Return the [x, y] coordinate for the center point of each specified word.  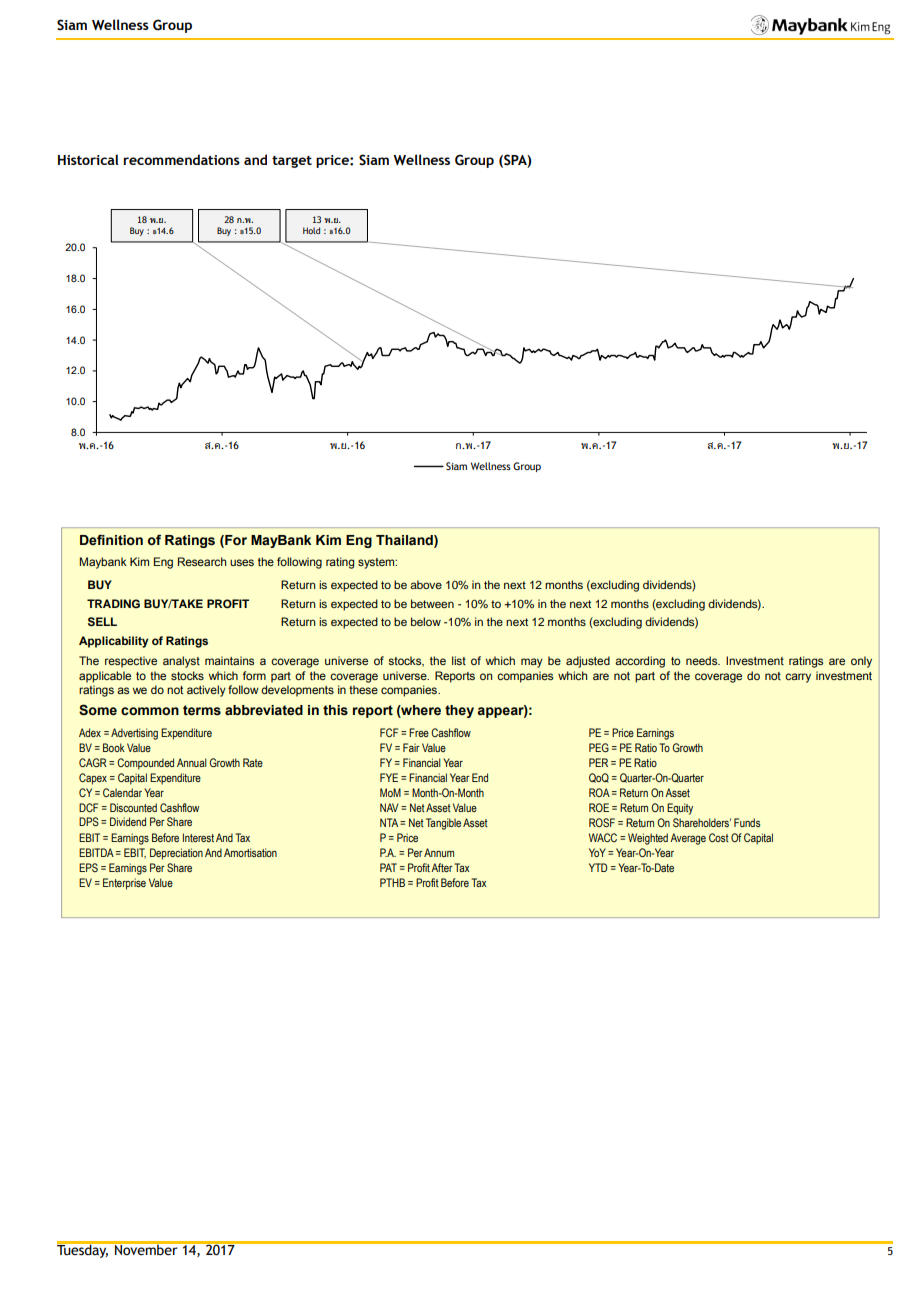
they [459, 711]
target [292, 162]
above [426, 584]
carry [798, 678]
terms [202, 710]
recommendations [181, 159]
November [146, 1249]
